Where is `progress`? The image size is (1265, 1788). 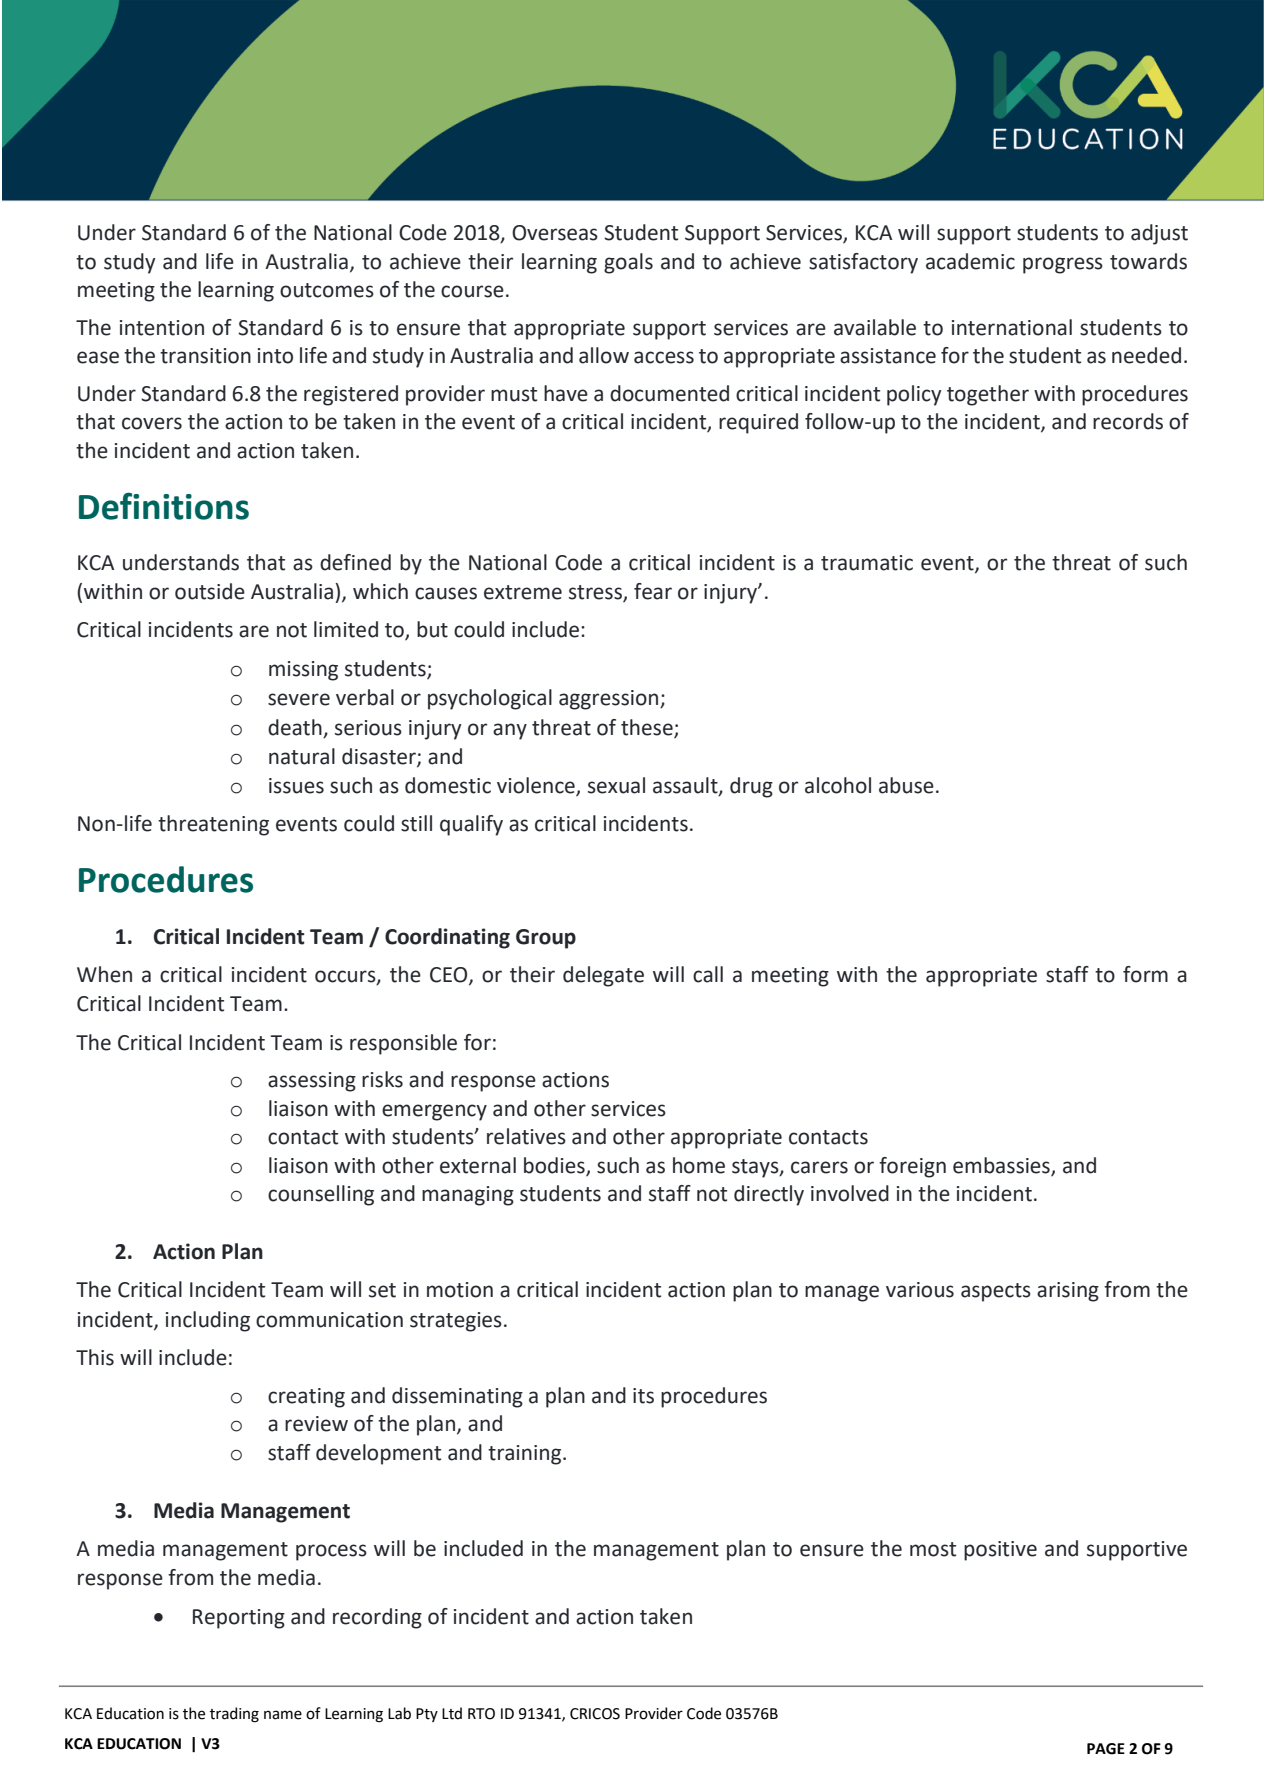 progress is located at coordinates (1063, 265).
